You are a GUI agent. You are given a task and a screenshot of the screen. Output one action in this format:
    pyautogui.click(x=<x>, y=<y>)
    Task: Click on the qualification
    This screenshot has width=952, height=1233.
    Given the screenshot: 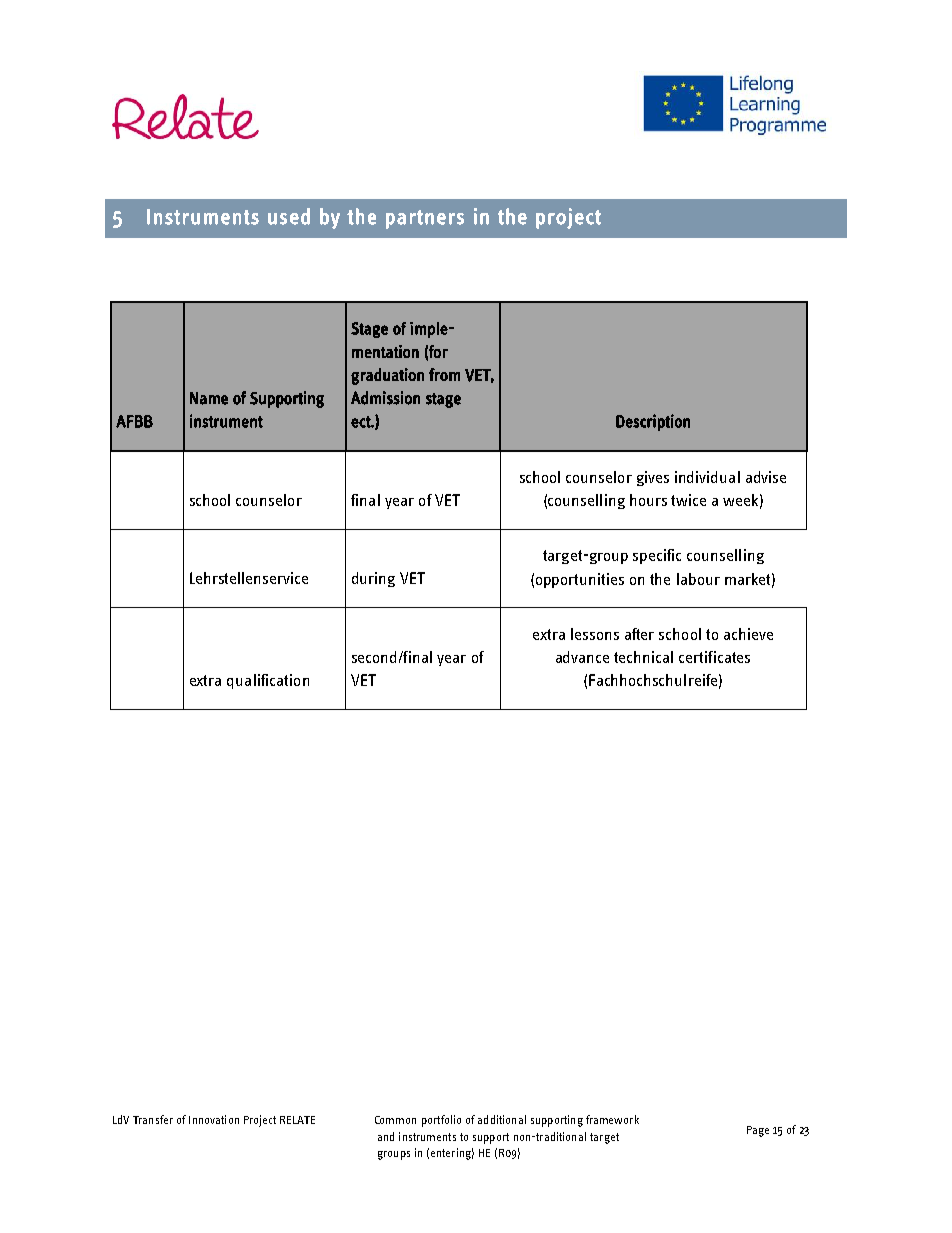 What is the action you would take?
    pyautogui.click(x=268, y=681)
